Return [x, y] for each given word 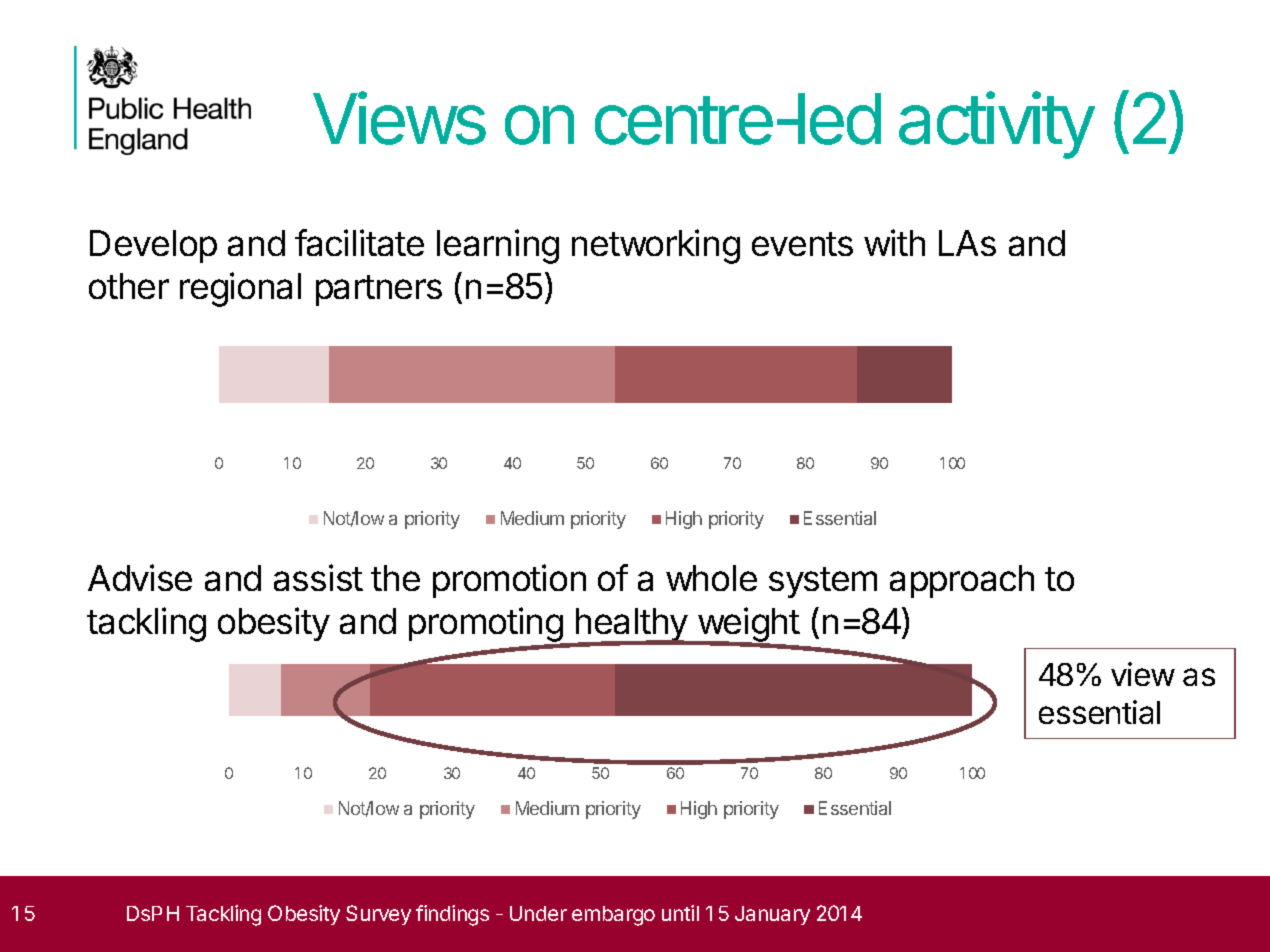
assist [318, 577]
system [823, 582]
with [894, 242]
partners [379, 290]
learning [498, 246]
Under [538, 913]
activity [997, 125]
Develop [153, 246]
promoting [487, 625]
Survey [378, 915]
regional [240, 289]
